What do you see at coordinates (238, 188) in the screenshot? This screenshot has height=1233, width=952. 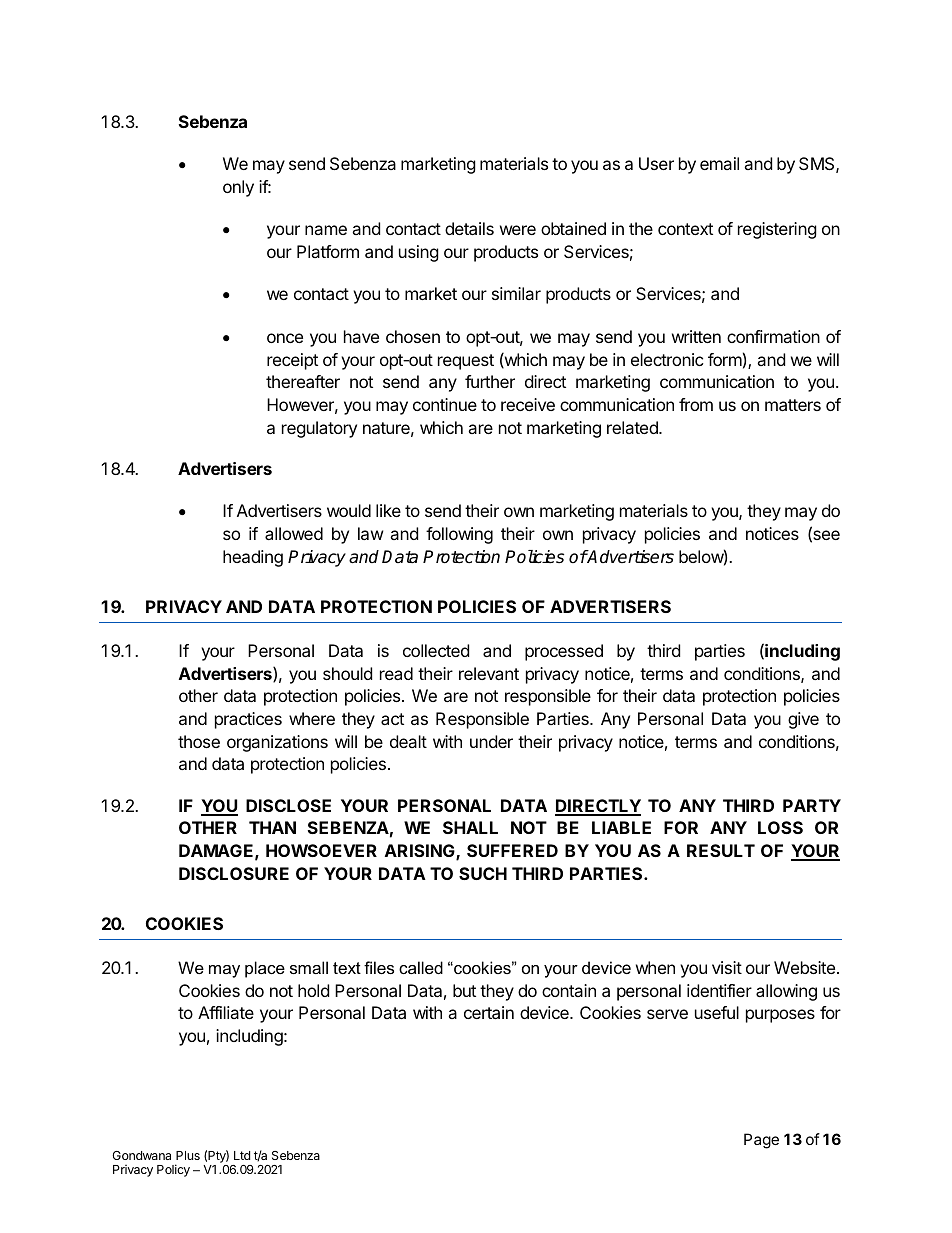 I see `only` at bounding box center [238, 188].
